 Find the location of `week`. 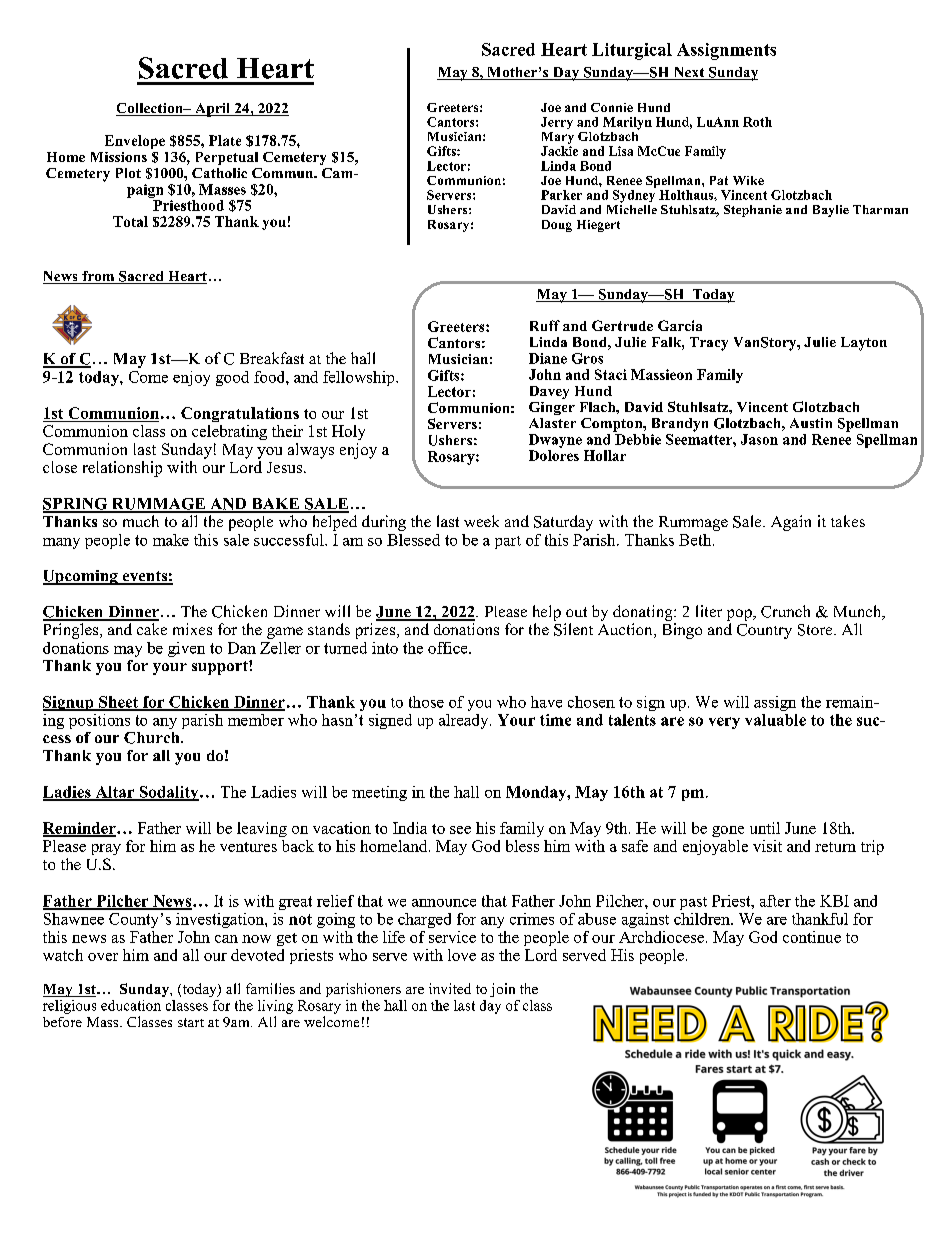

week is located at coordinates (481, 521).
